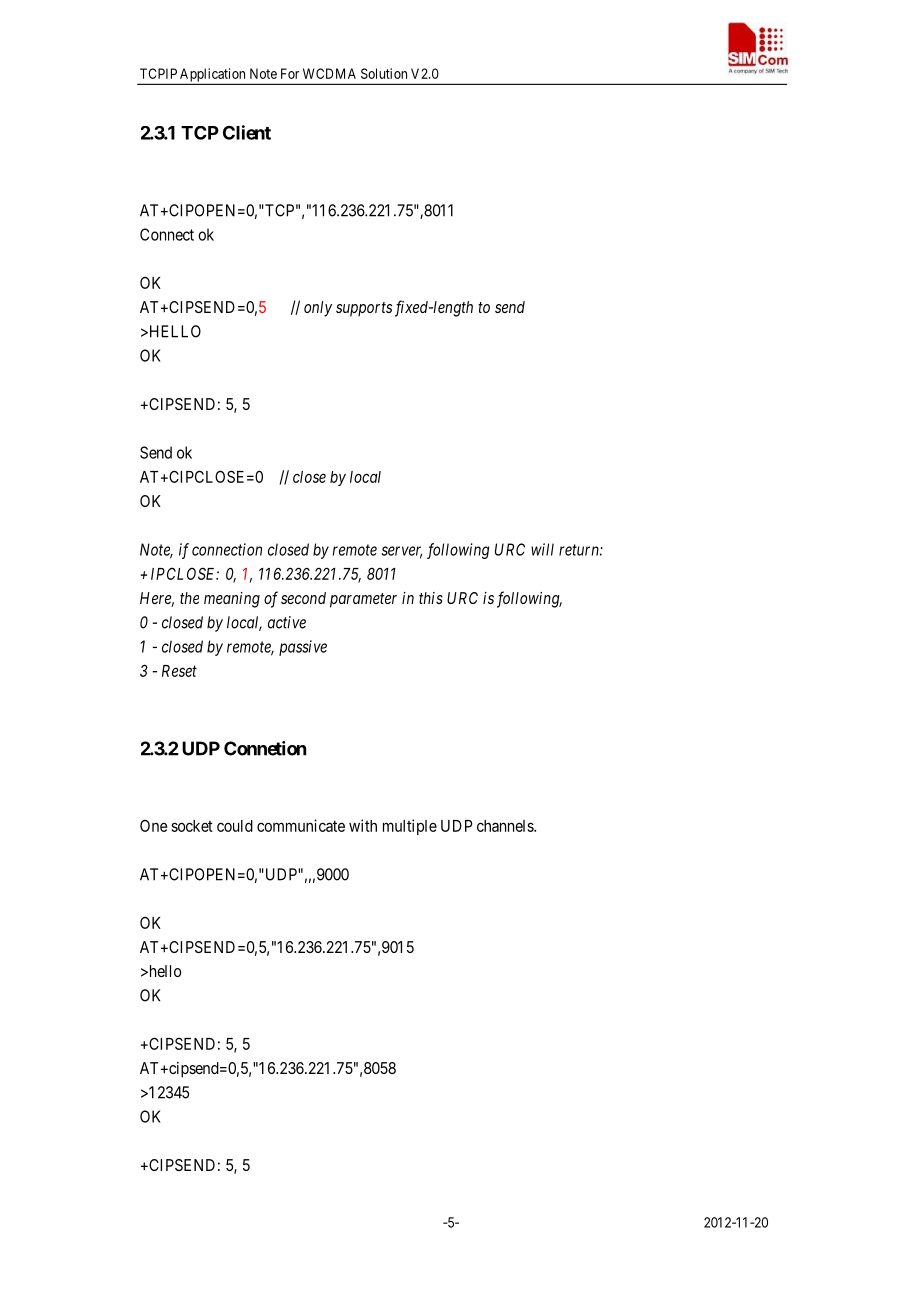 This screenshot has height=1308, width=924. I want to click on server, so click(401, 552).
